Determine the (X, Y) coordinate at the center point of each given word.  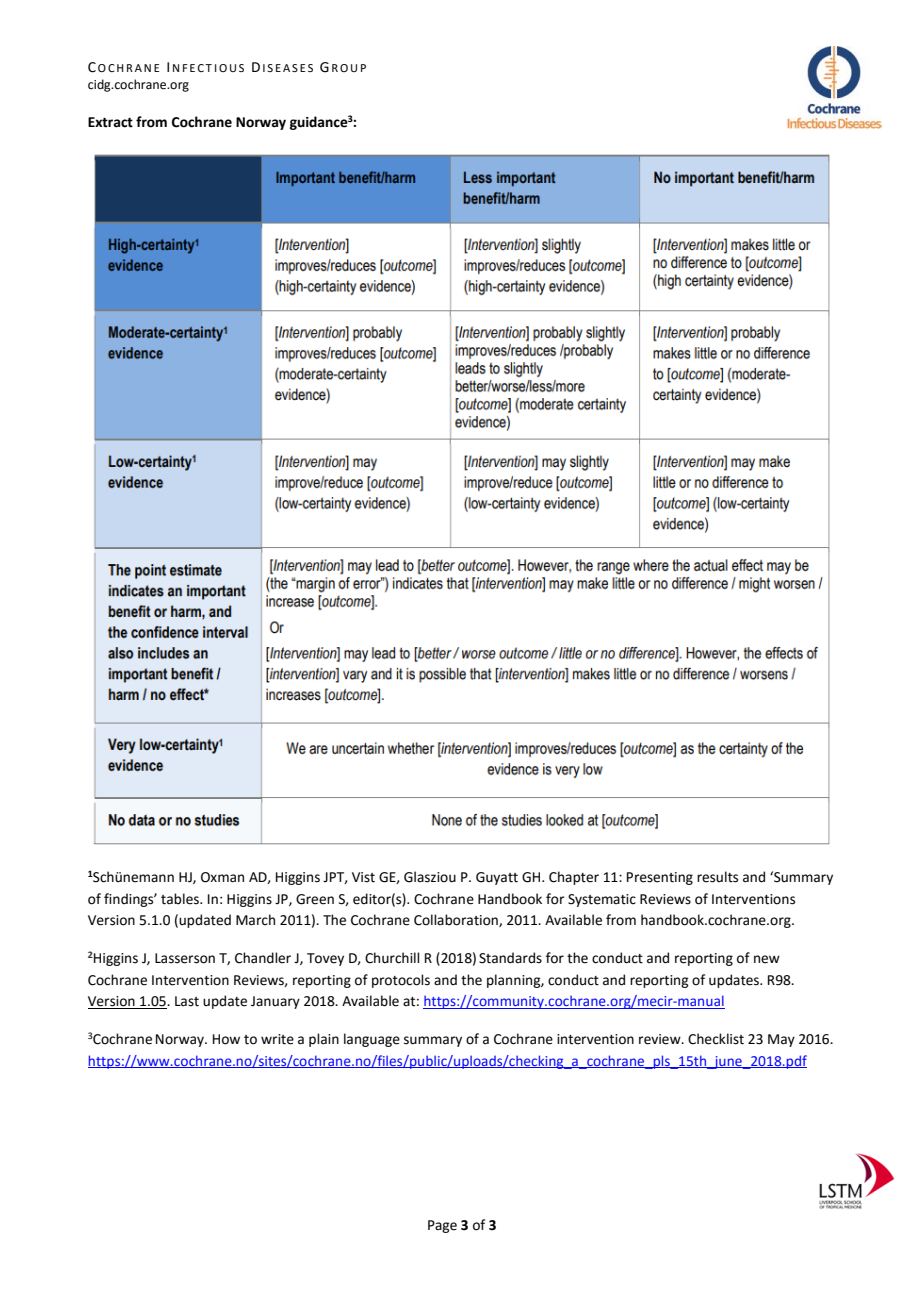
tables (181, 899)
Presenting (660, 878)
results (717, 877)
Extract (110, 122)
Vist (363, 877)
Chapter (574, 878)
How (226, 1039)
